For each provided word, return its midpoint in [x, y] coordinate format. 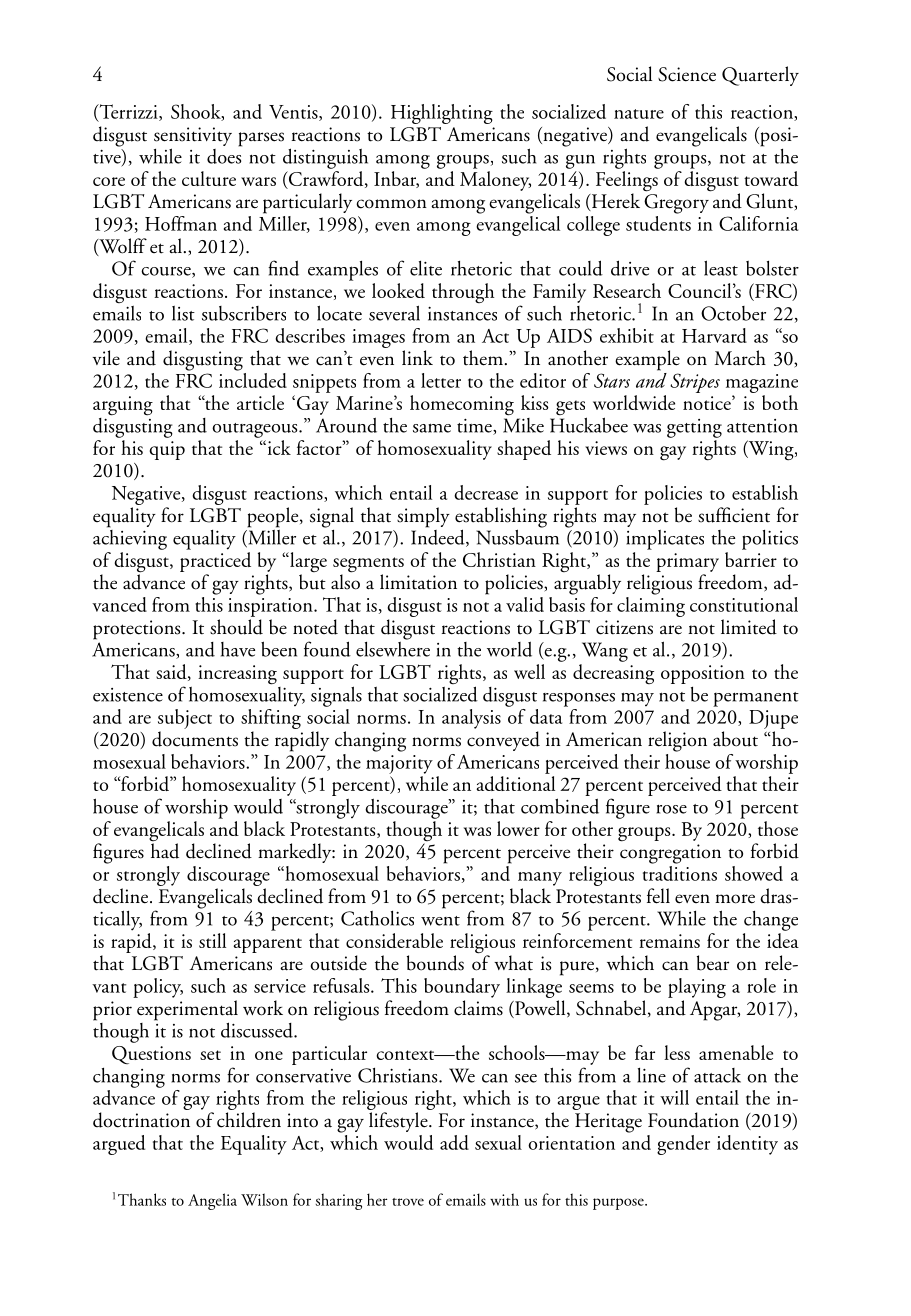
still [212, 940]
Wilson [264, 1199]
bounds [435, 963]
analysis [471, 719]
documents [195, 739]
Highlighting [442, 114]
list [183, 313]
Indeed [439, 537]
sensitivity [193, 136]
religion [677, 741]
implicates [665, 540]
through [463, 293]
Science [687, 74]
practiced [215, 562]
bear [713, 963]
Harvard [714, 335]
